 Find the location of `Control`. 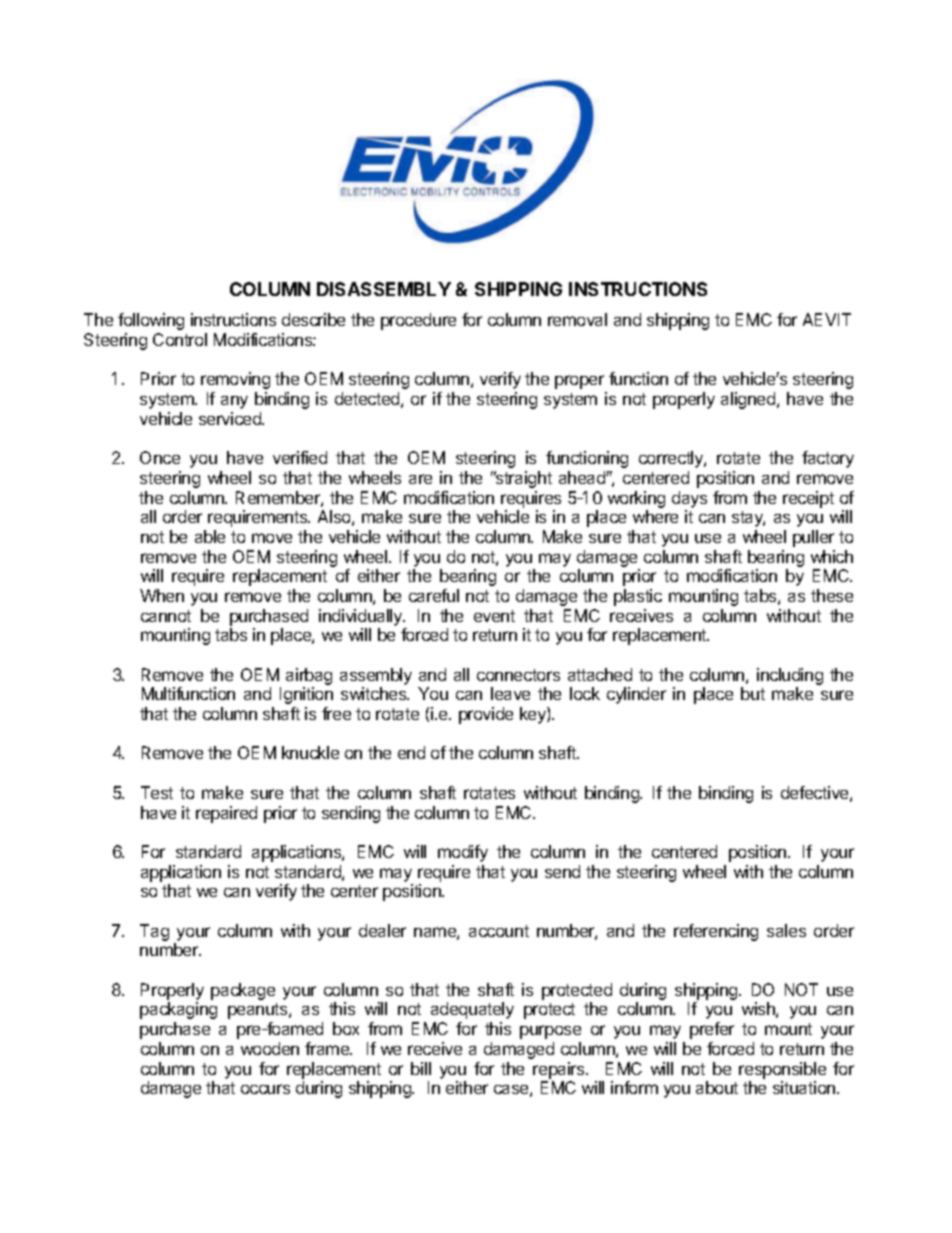

Control is located at coordinates (180, 339).
